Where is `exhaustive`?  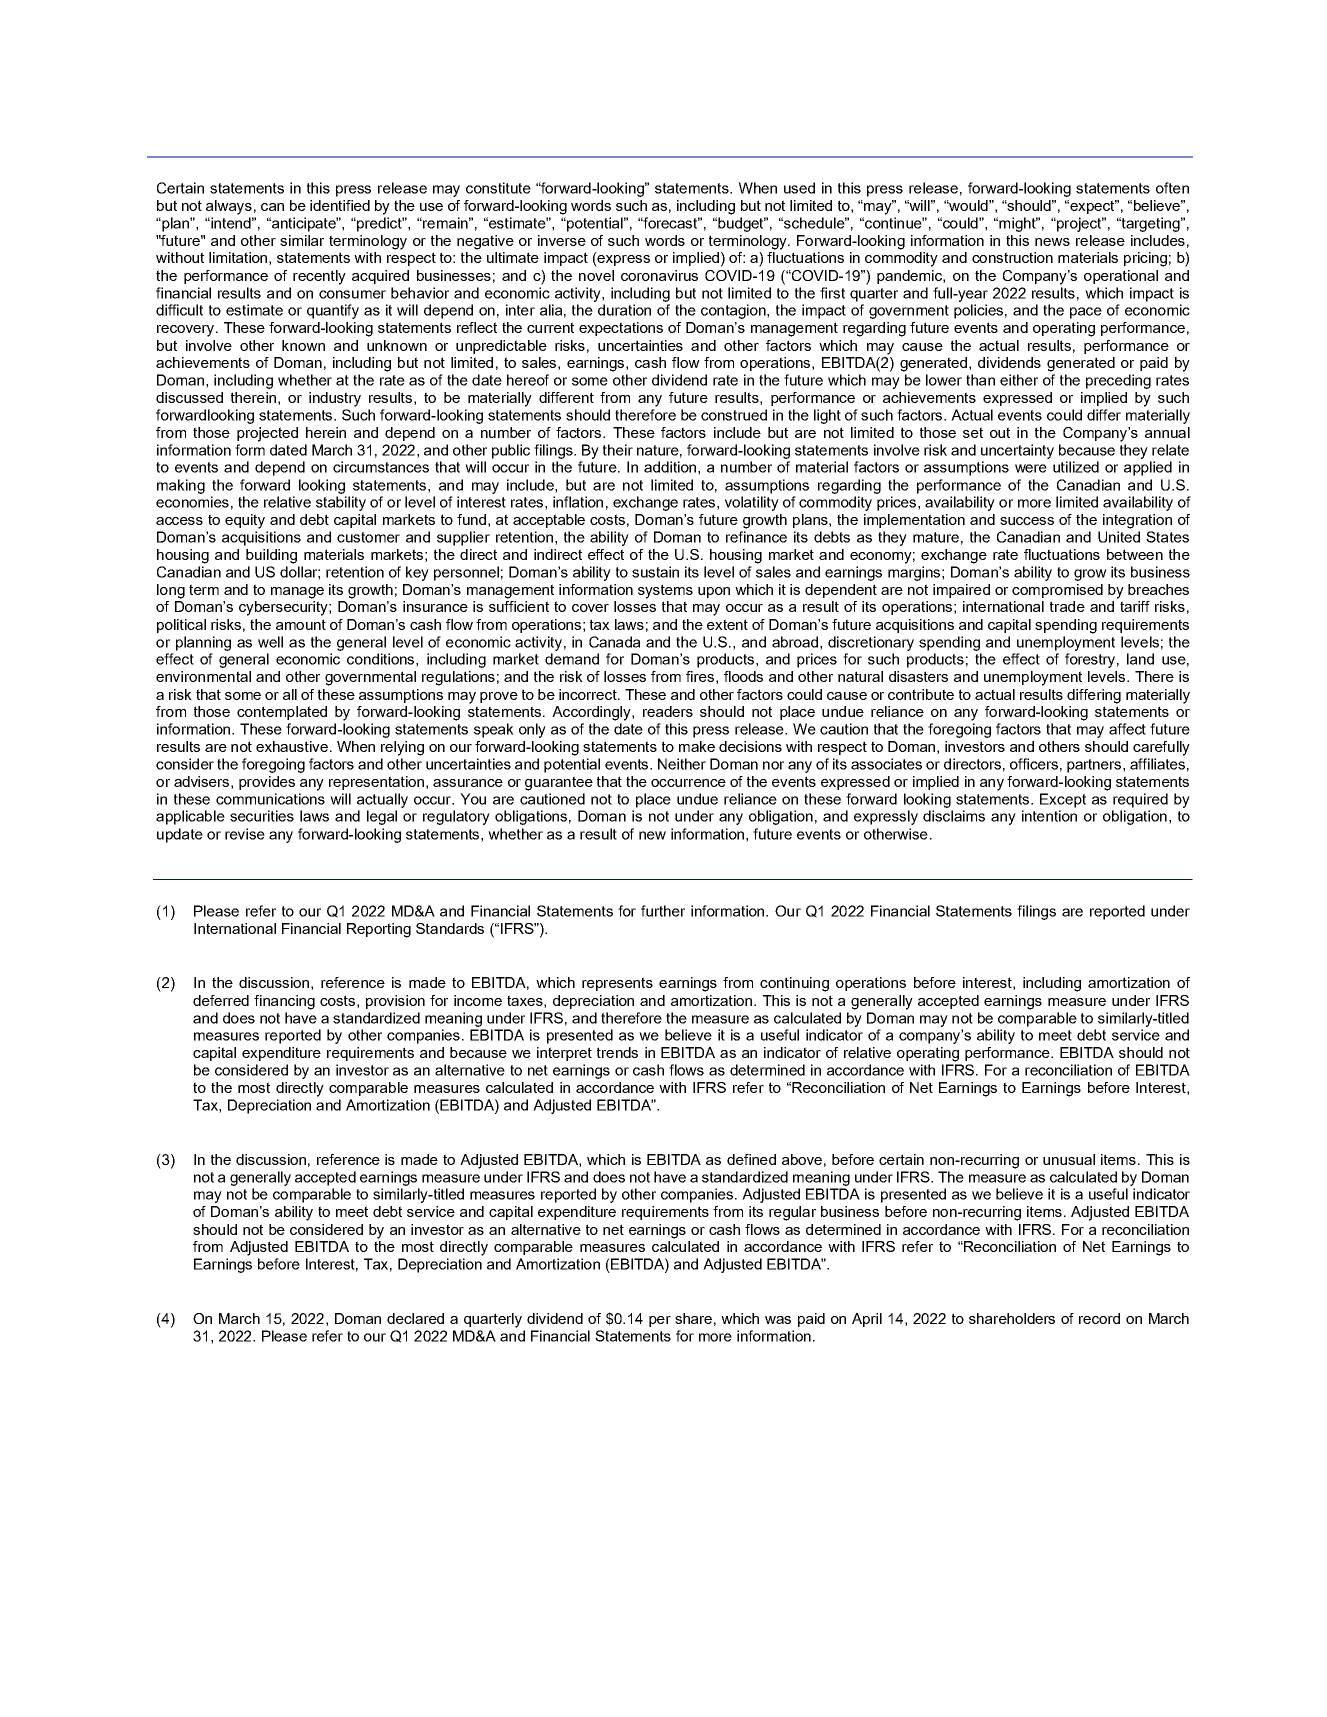
exhaustive is located at coordinates (292, 746).
